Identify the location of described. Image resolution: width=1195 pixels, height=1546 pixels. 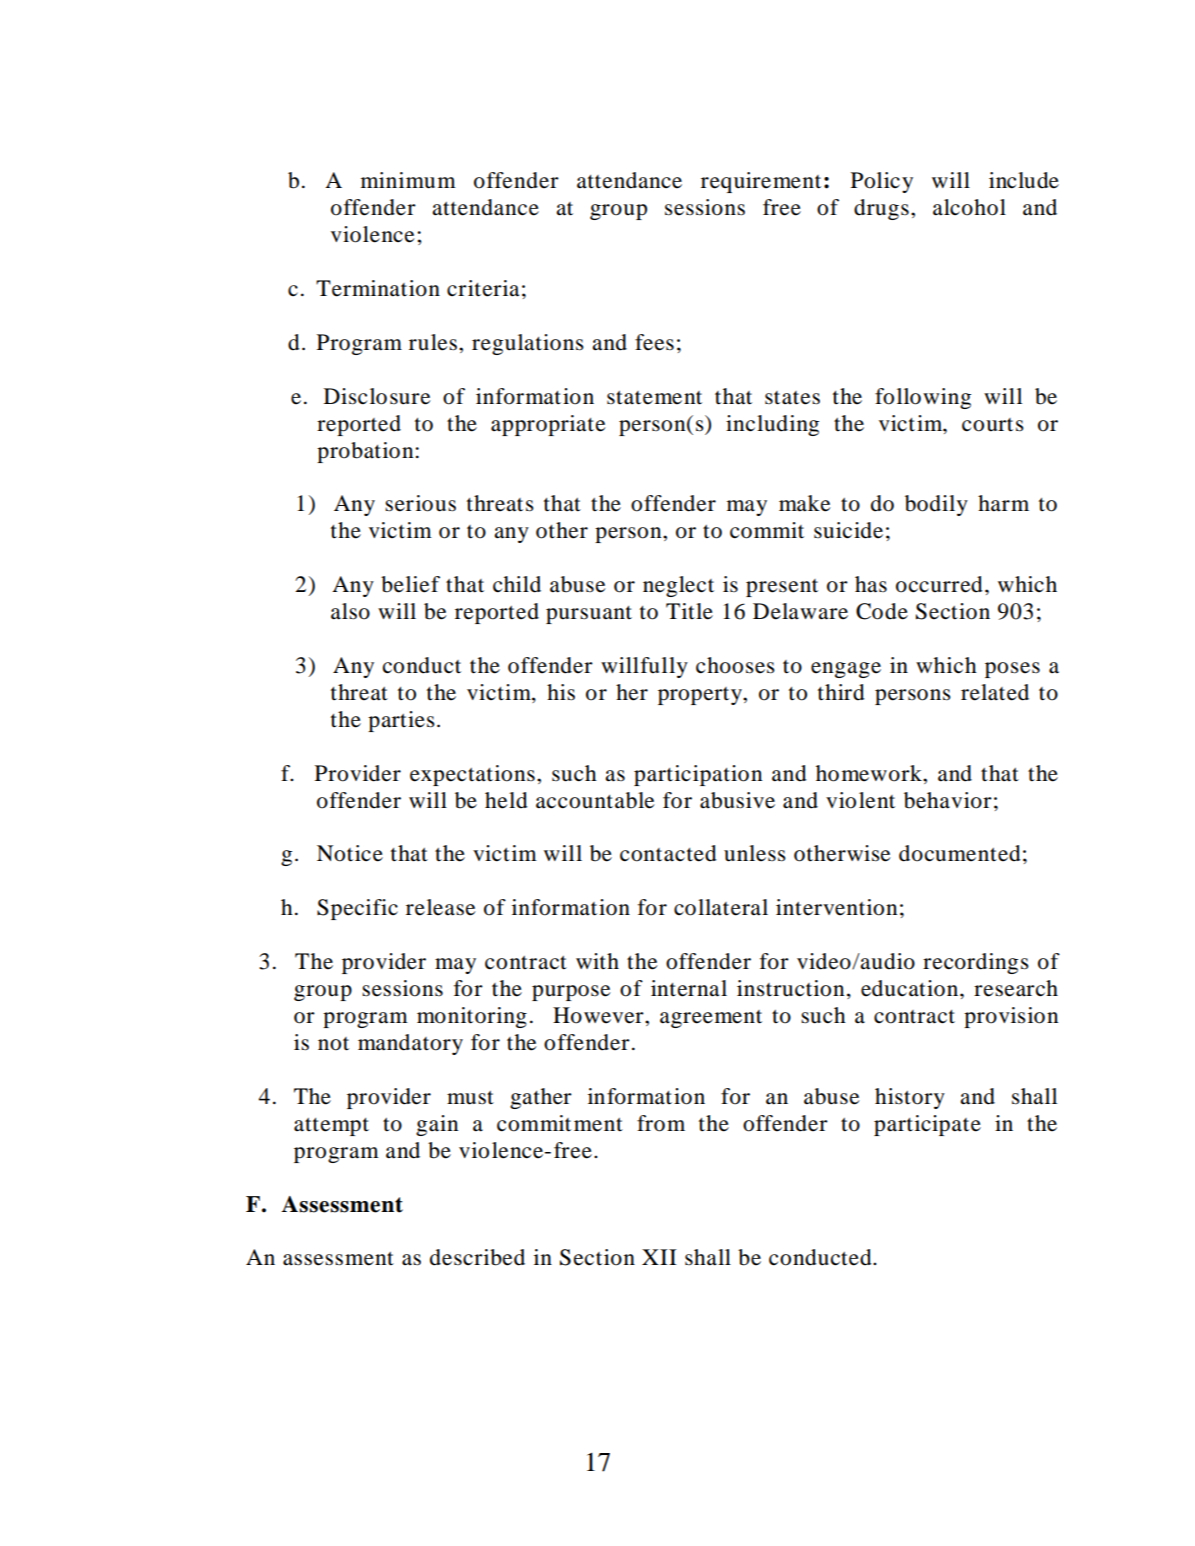
(477, 1257).
